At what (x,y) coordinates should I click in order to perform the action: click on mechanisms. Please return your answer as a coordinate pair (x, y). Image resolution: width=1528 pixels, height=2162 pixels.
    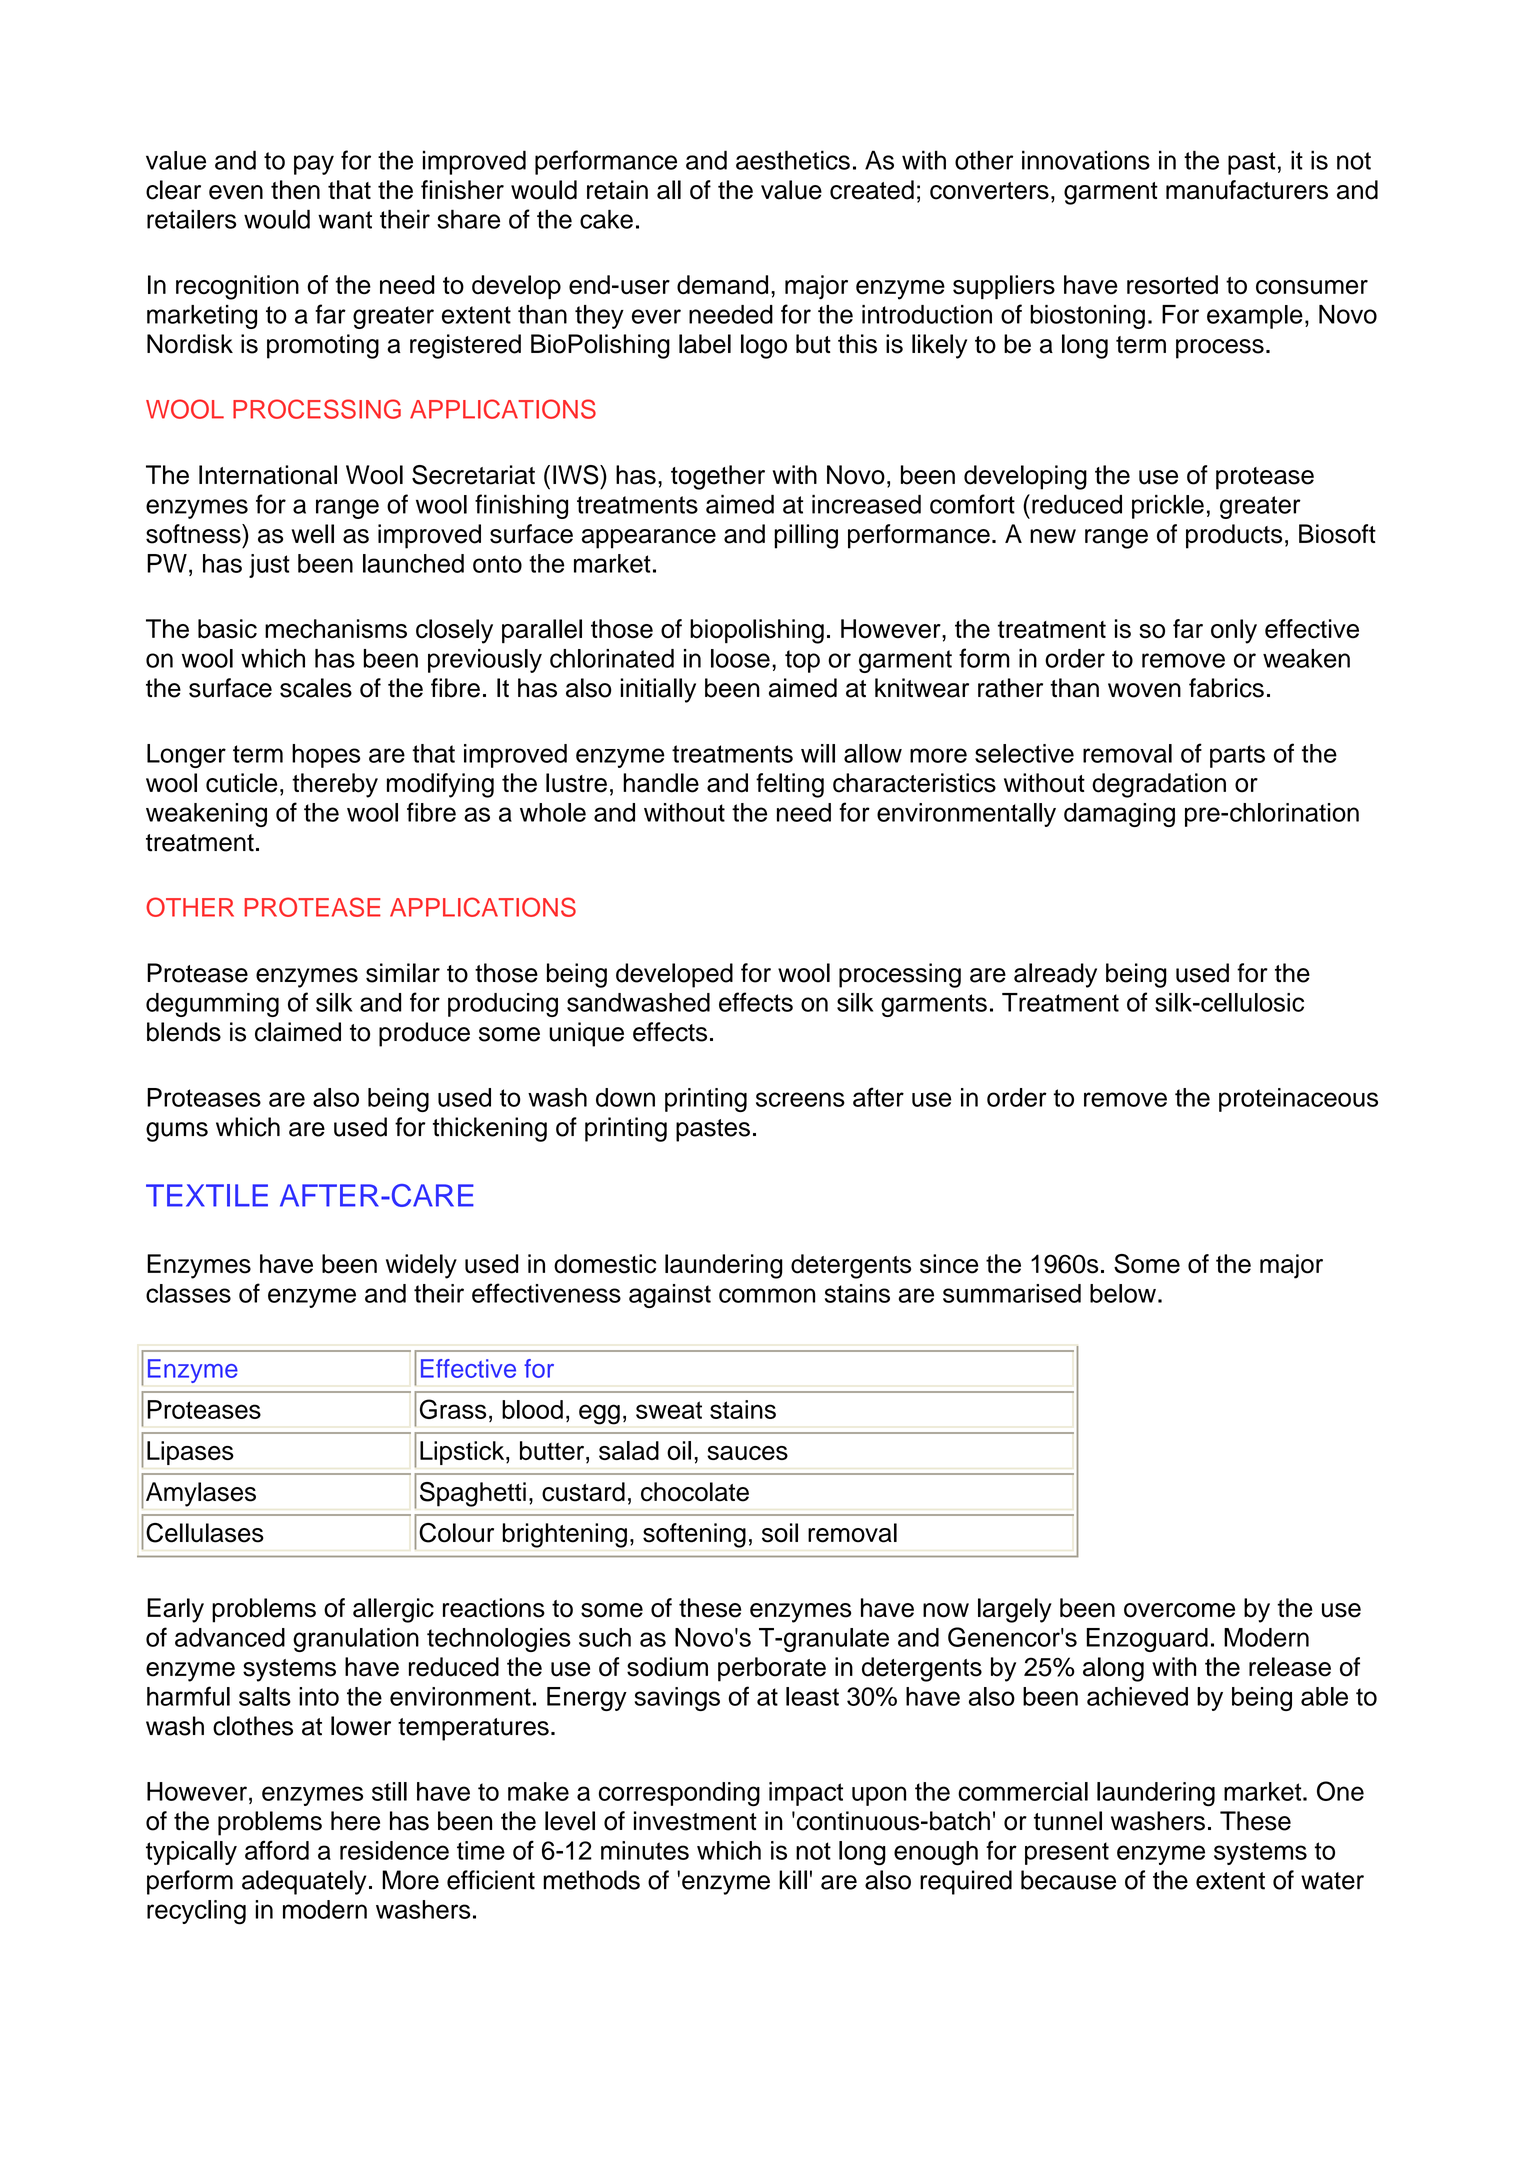
    Looking at the image, I should click on (336, 629).
